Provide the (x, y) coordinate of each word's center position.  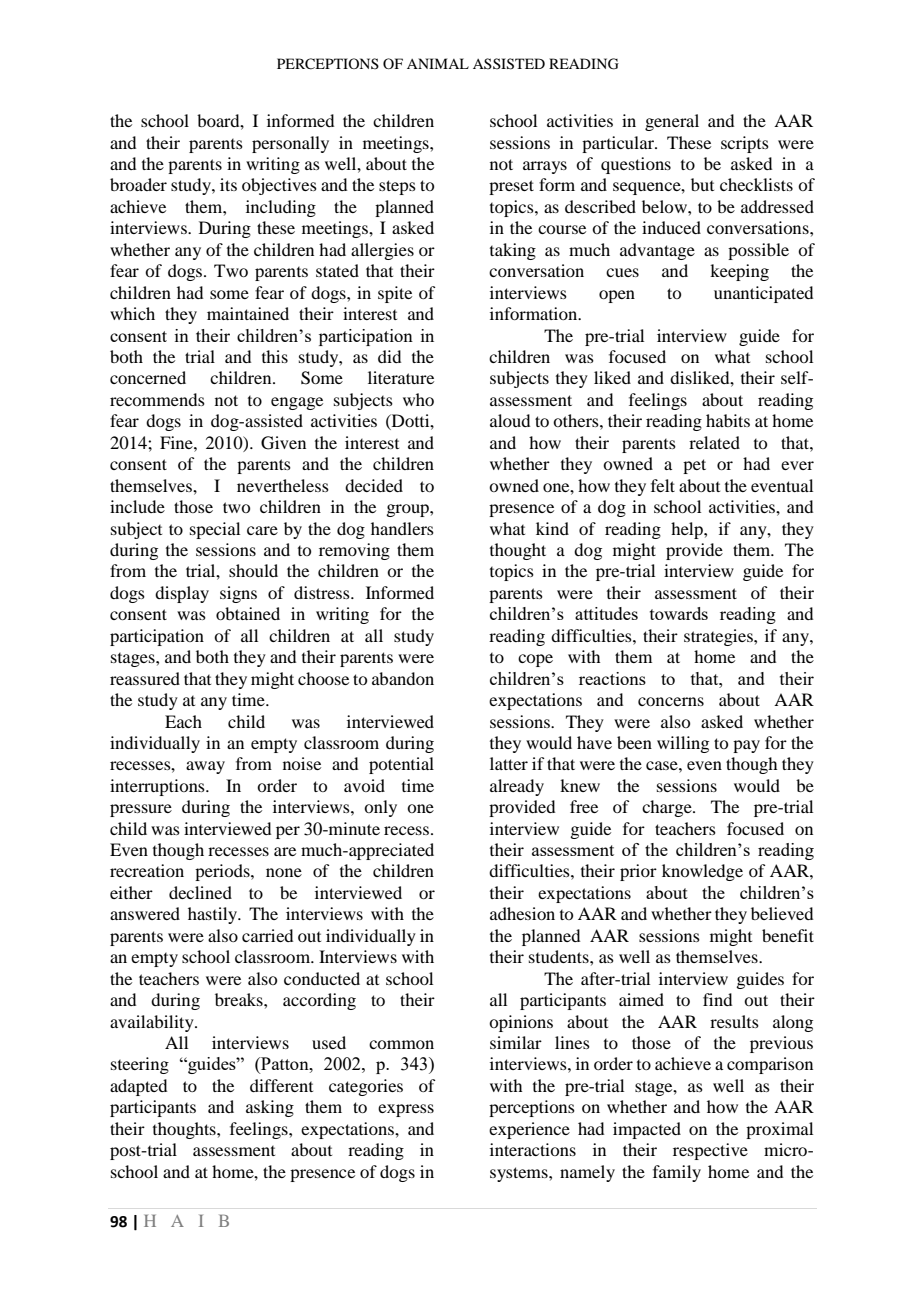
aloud (510, 420)
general (672, 122)
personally (290, 144)
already (517, 787)
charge (668, 808)
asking (270, 1108)
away (205, 767)
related (714, 442)
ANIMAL (438, 63)
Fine (177, 442)
